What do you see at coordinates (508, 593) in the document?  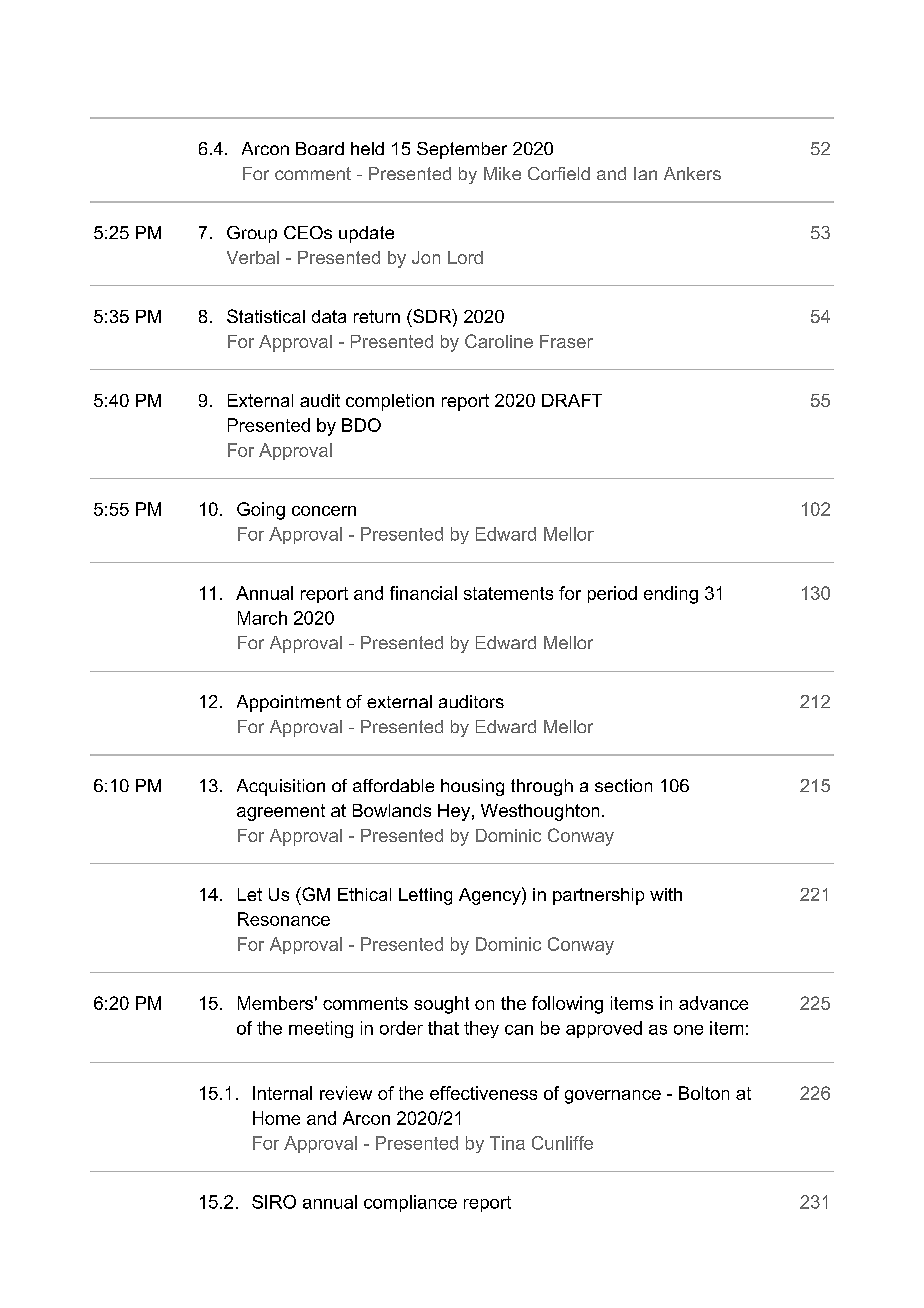 I see `statements` at bounding box center [508, 593].
